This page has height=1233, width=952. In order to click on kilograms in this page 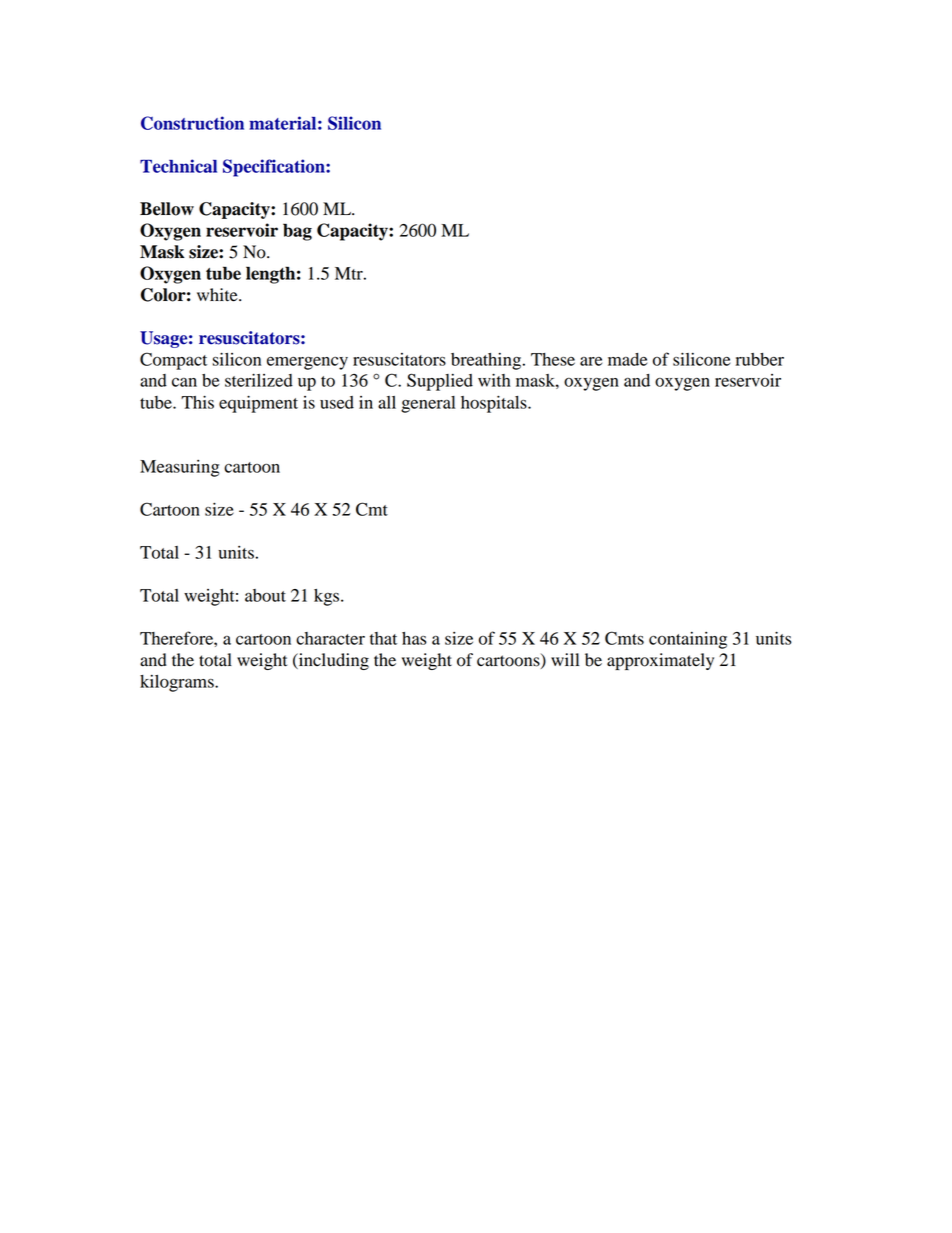, I will do `click(178, 683)`.
